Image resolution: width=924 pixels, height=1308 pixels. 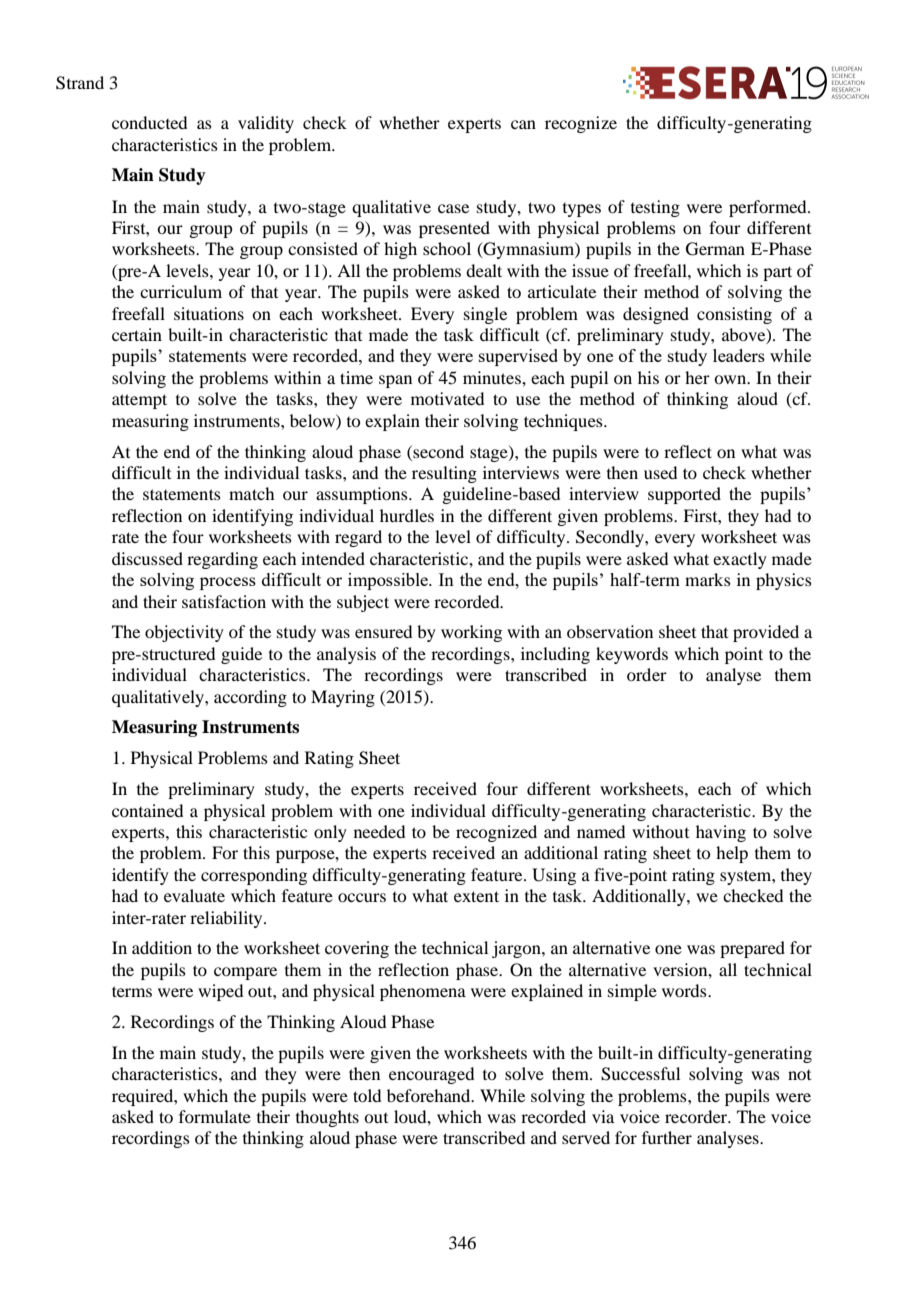 What do you see at coordinates (447, 398) in the page?
I see `motivated` at bounding box center [447, 398].
